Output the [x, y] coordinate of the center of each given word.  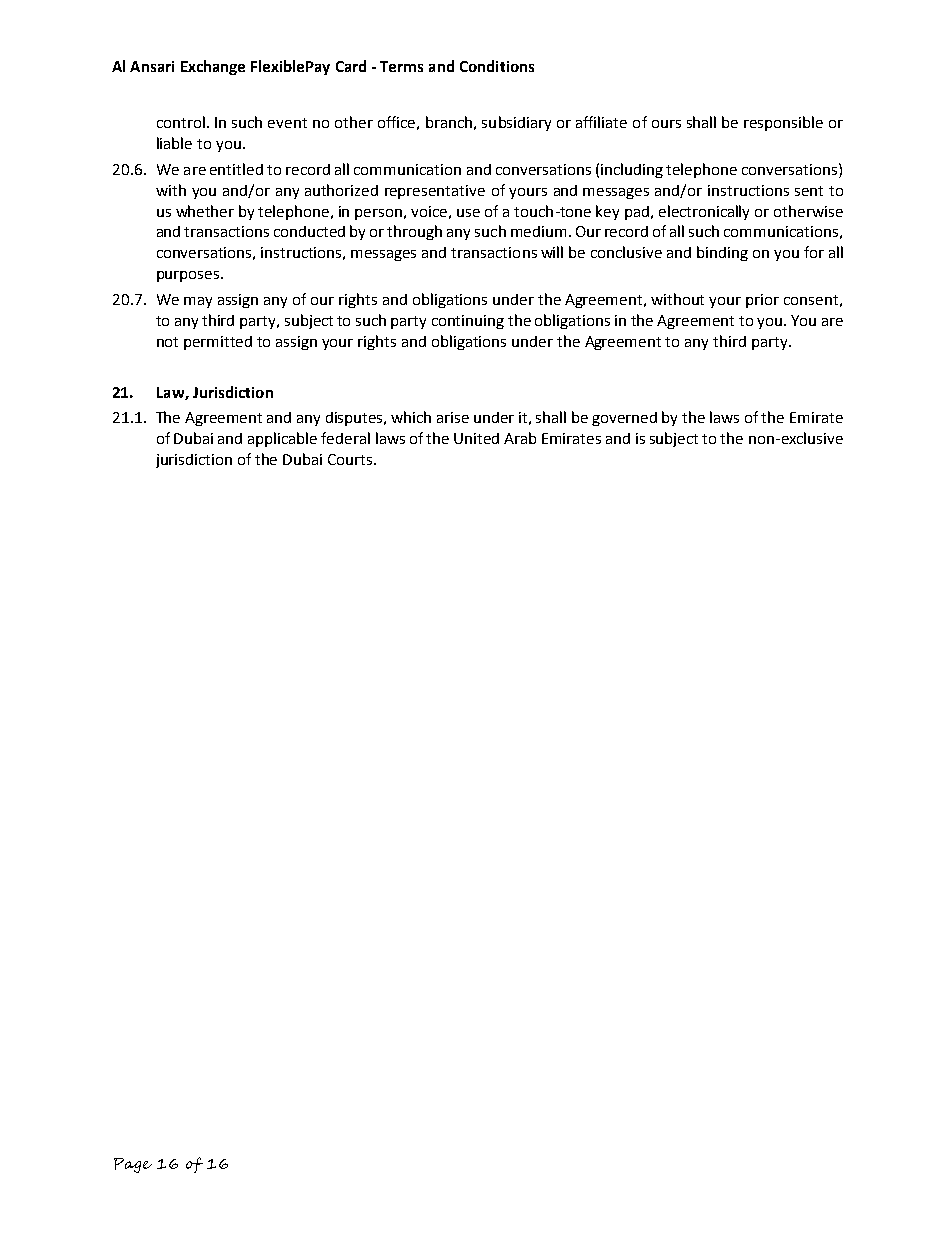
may [198, 302]
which [411, 417]
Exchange [213, 67]
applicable [282, 439]
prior [762, 301]
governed [624, 419]
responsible [783, 123]
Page [133, 1165]
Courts [351, 459]
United [476, 438]
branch [449, 122]
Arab [520, 438]
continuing [468, 322]
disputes [356, 419]
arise [453, 417]
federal [345, 438]
